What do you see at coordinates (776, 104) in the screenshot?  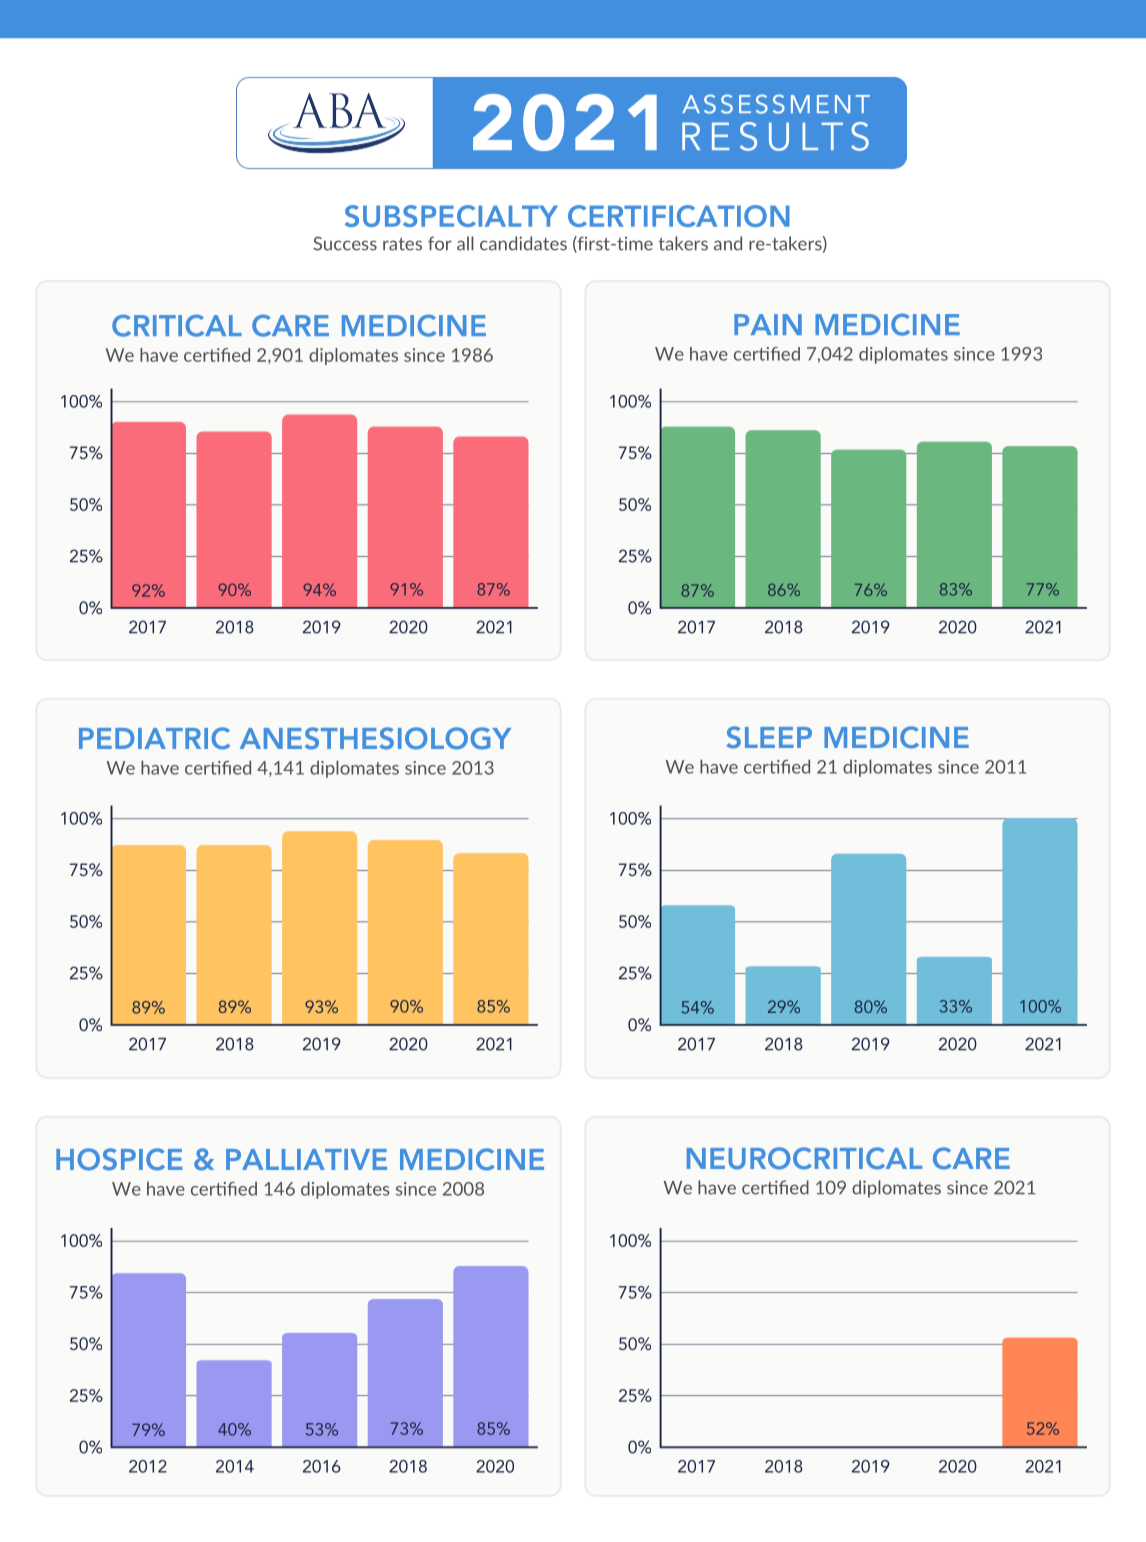 I see `ASSESSMENT` at bounding box center [776, 104].
